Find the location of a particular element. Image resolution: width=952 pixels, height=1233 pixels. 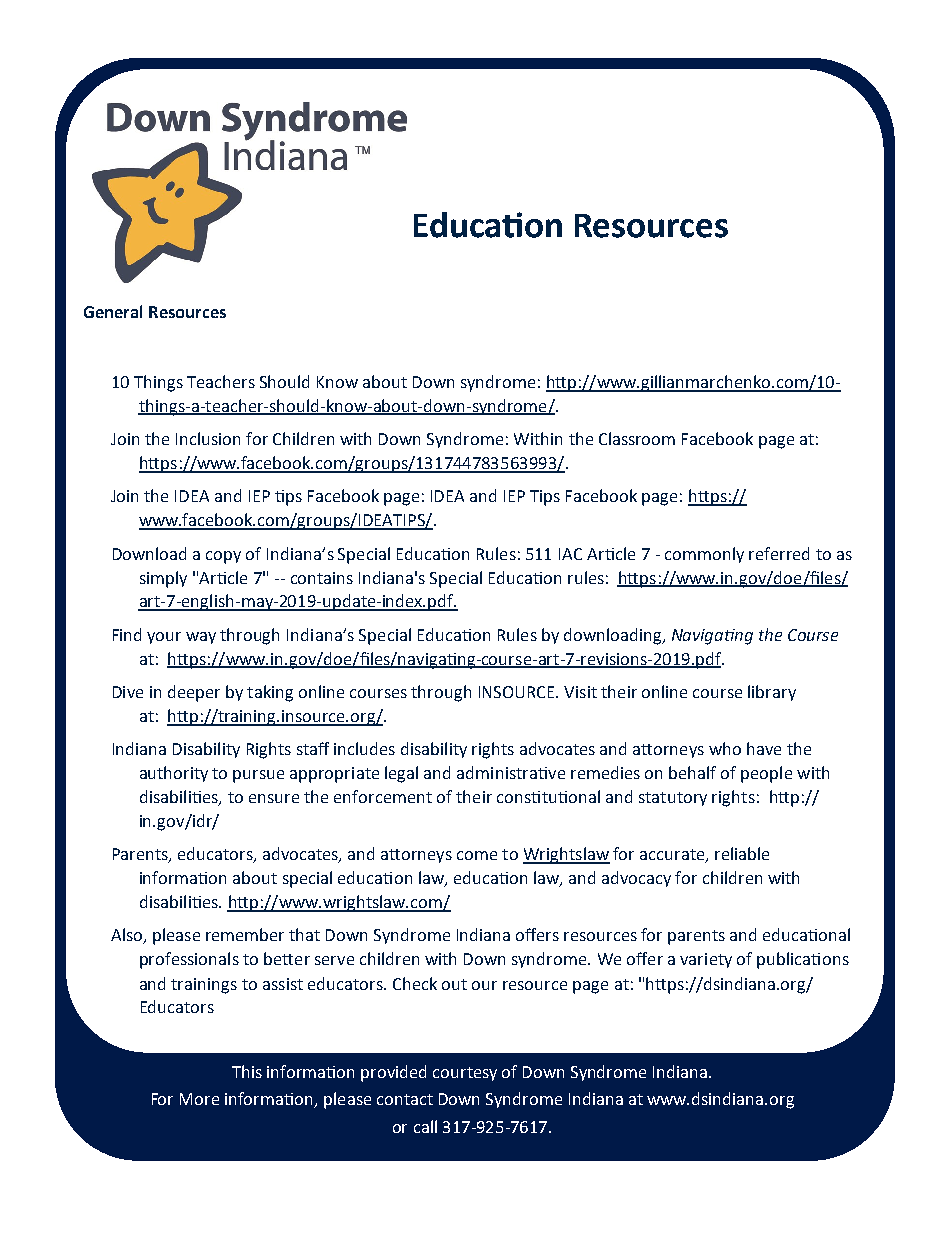

administrative is located at coordinates (511, 772).
